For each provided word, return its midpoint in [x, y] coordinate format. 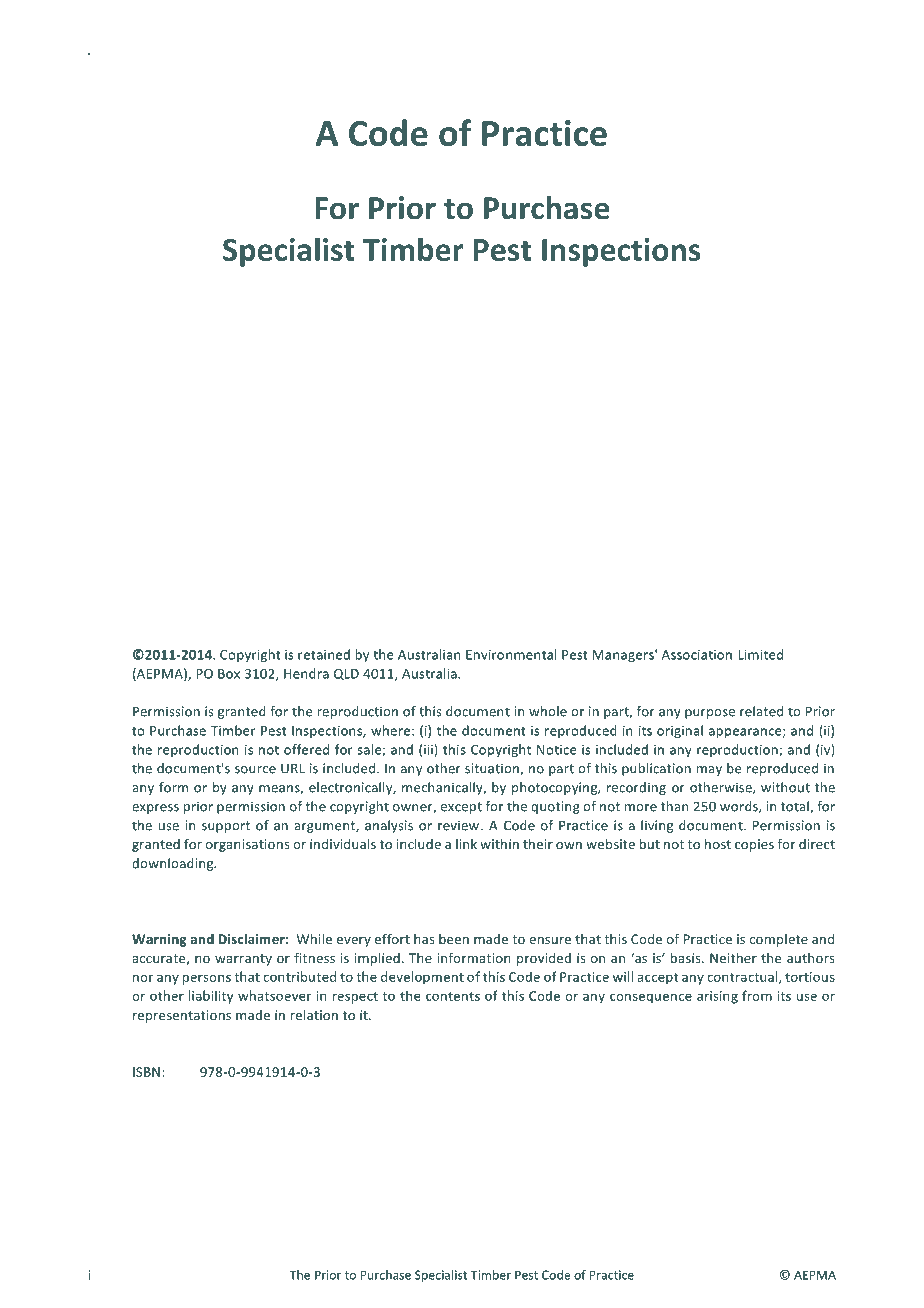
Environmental [511, 654]
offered [306, 749]
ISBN [146, 1072]
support [226, 827]
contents [453, 996]
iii [429, 750]
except [461, 808]
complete [779, 940]
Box [229, 674]
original [680, 731]
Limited [760, 654]
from [757, 995]
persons [207, 979]
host [718, 844]
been [454, 939]
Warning [159, 940]
